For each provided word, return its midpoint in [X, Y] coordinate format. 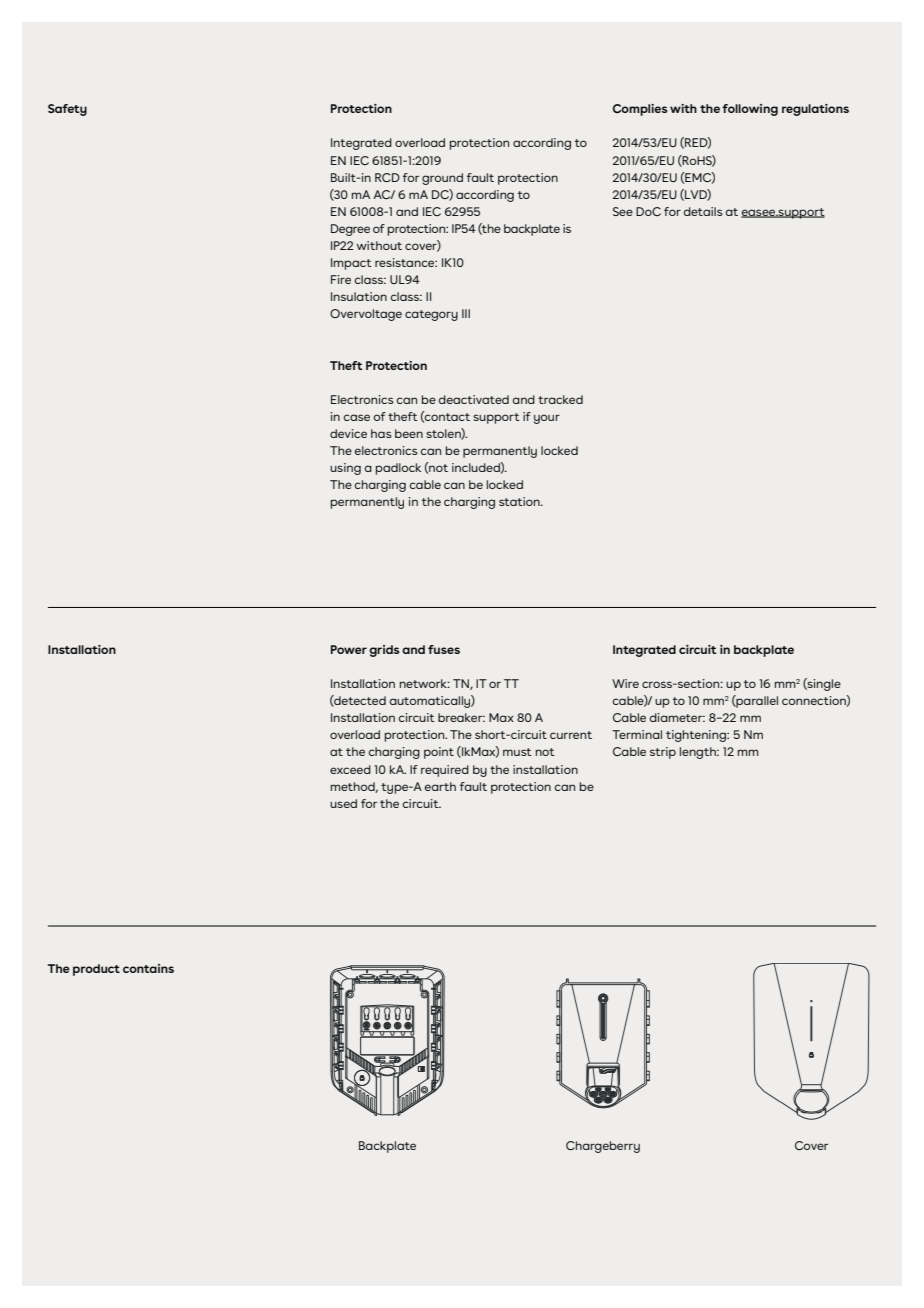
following [750, 110]
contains [148, 968]
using [345, 469]
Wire [625, 683]
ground [442, 179]
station [520, 501]
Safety [67, 110]
